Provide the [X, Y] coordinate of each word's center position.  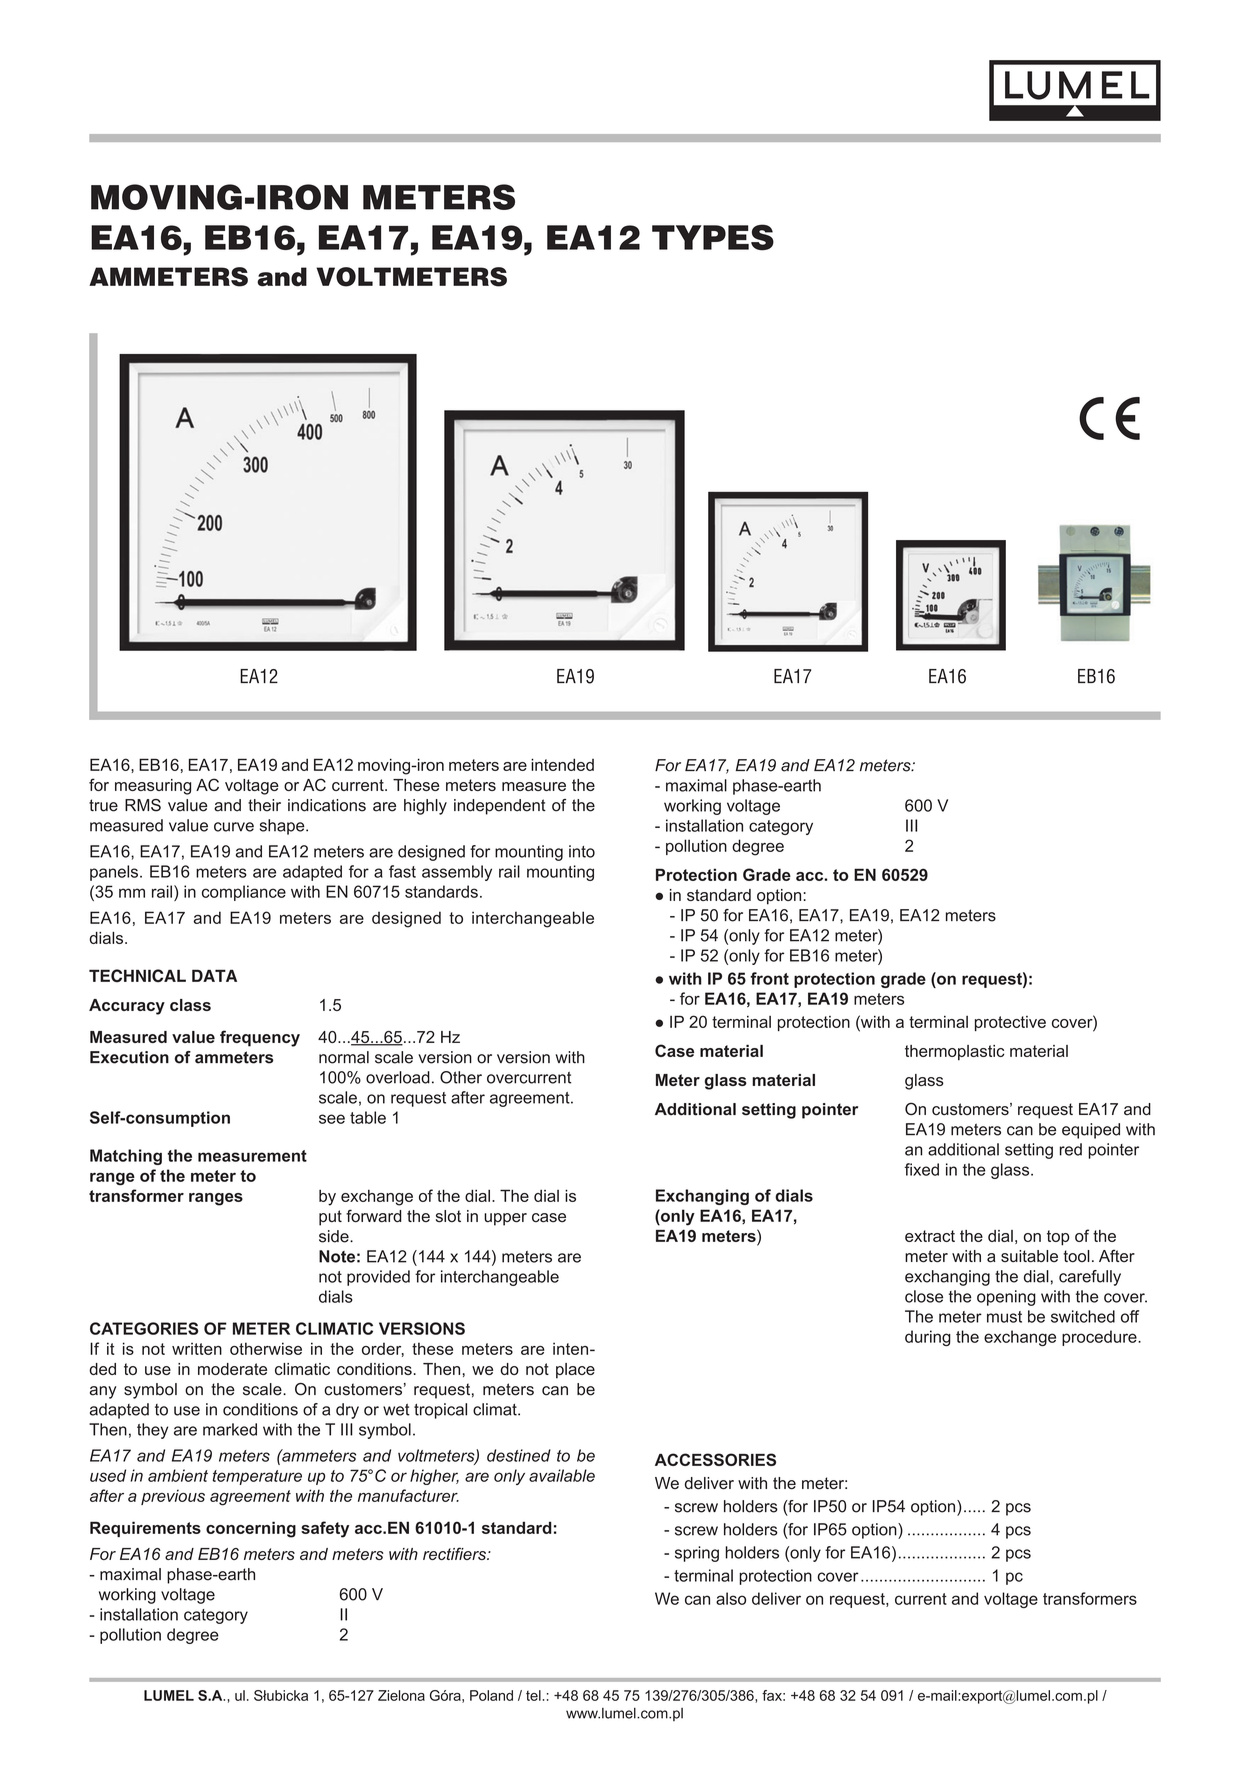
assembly [457, 873]
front [769, 978]
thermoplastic [955, 1053]
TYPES [713, 237]
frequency [260, 1038]
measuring [153, 787]
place [575, 1371]
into [582, 851]
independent [500, 807]
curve [234, 827]
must [1004, 1317]
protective [1010, 1023]
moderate [232, 1369]
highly [425, 807]
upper [505, 1219]
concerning [251, 1529]
